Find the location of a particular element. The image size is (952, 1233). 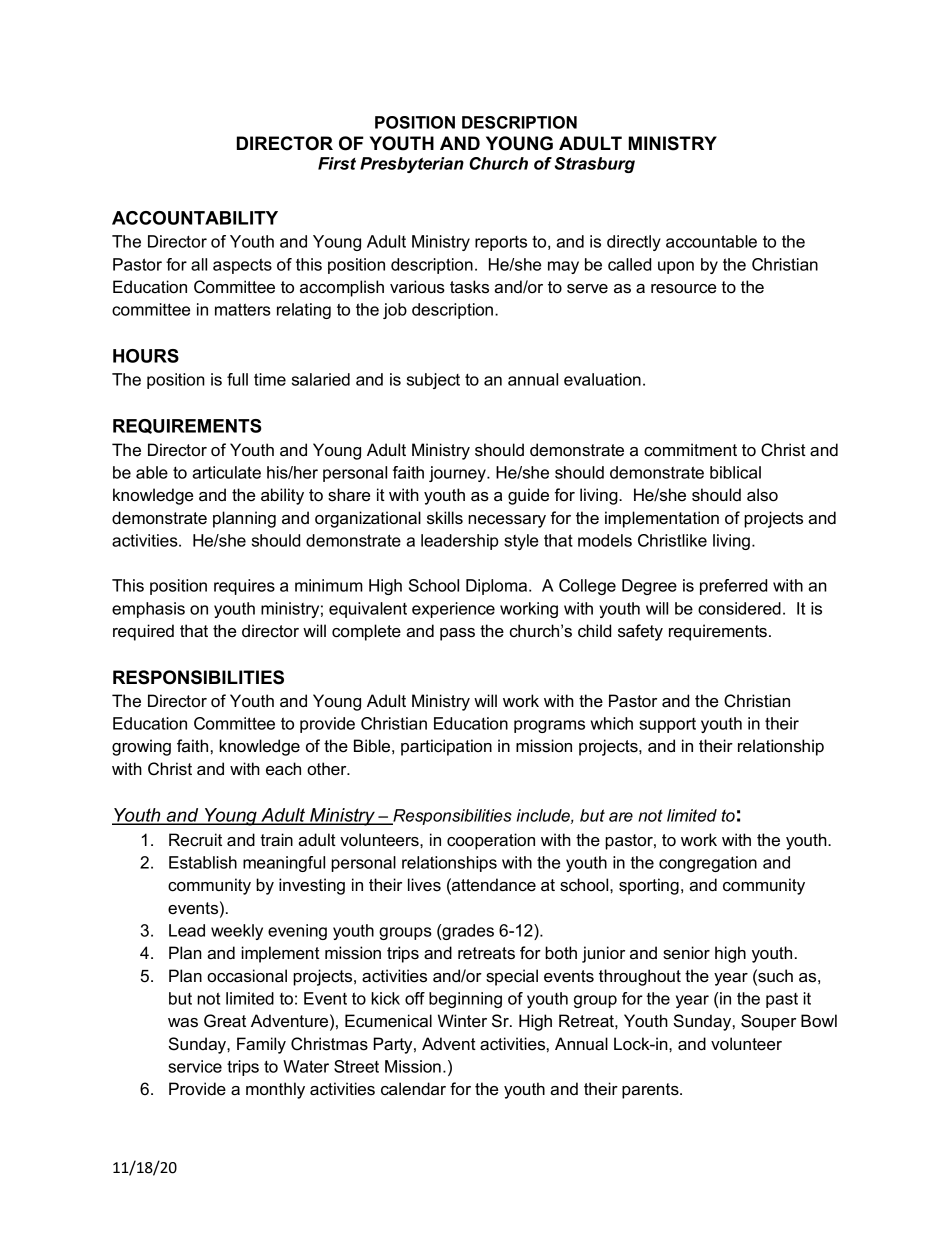

pass is located at coordinates (457, 634).
